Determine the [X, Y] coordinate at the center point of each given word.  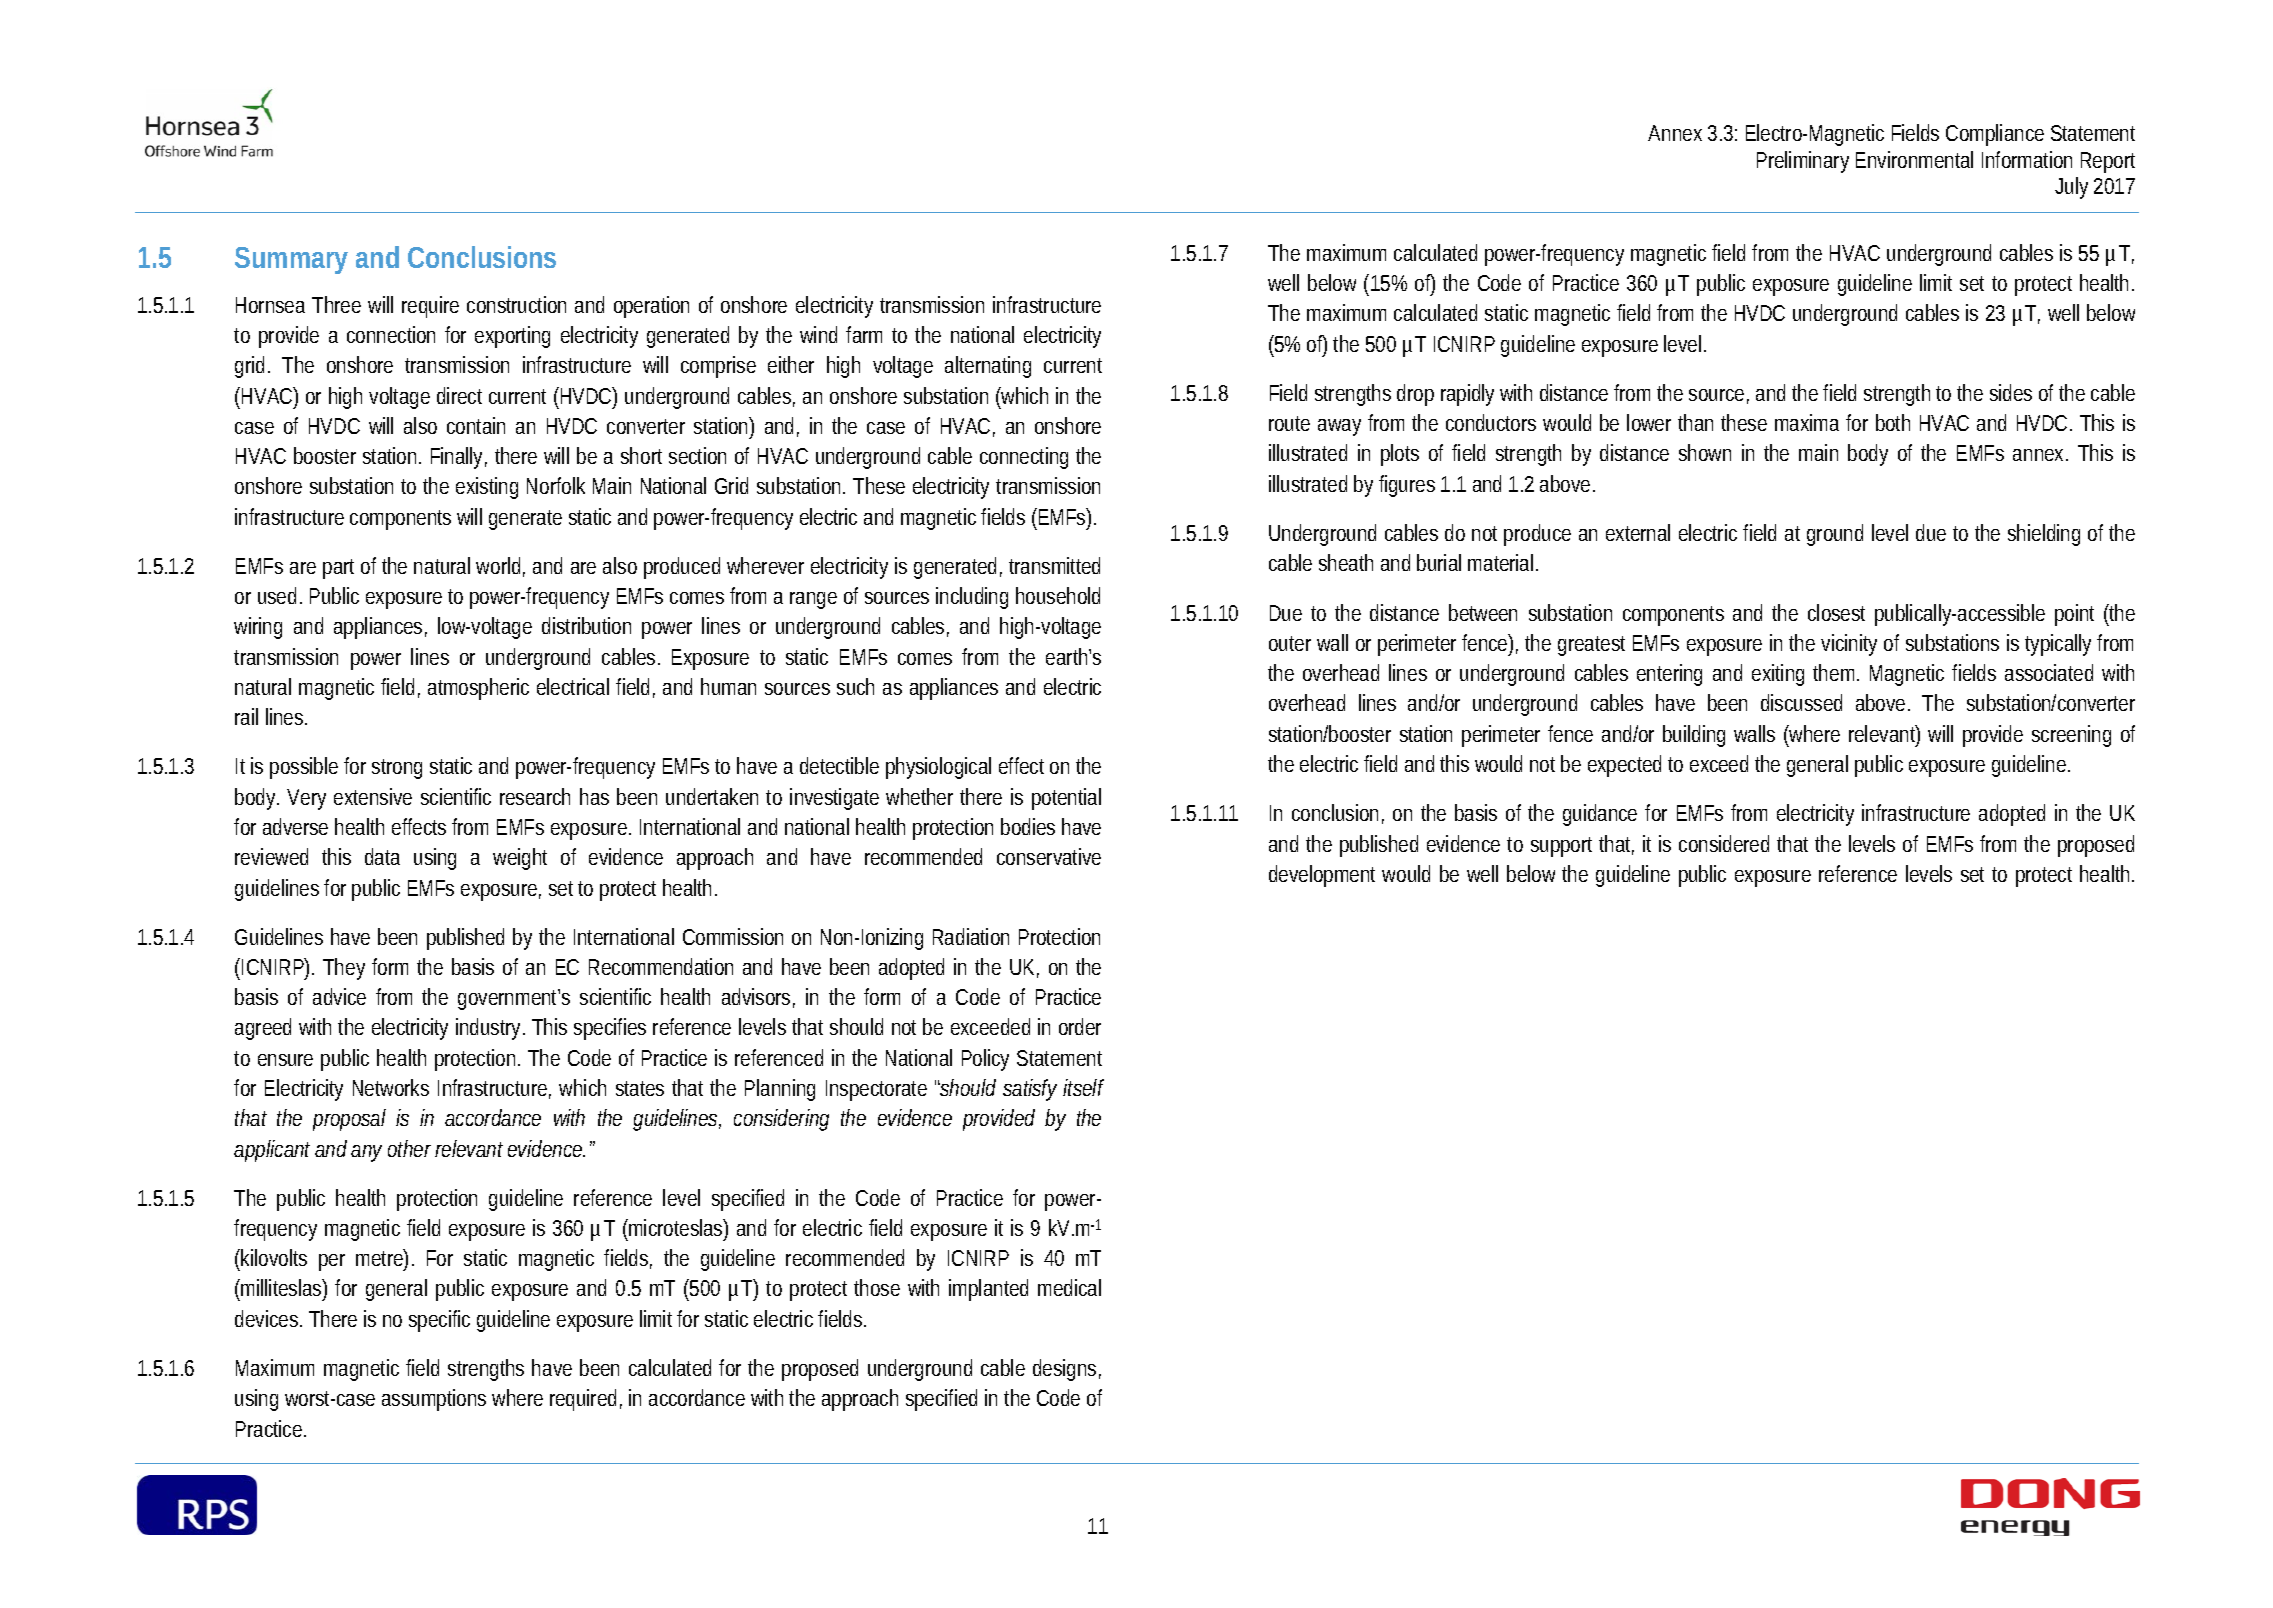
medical [1069, 1287]
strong [397, 769]
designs [1067, 1370]
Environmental [1914, 159]
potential [1066, 799]
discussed [1801, 702]
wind [818, 334]
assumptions [434, 1400]
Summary [291, 260]
